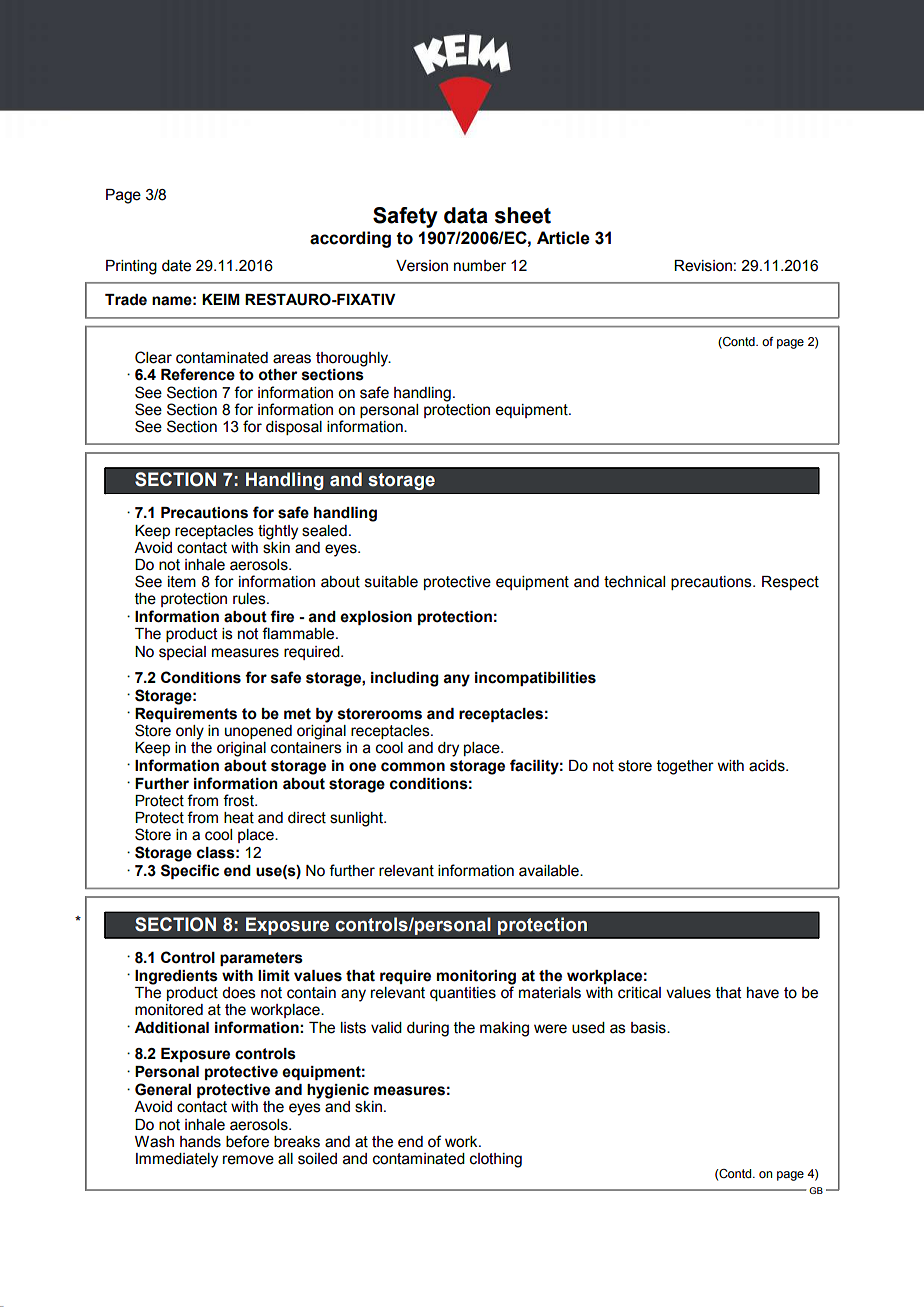 The image size is (924, 1308). Describe the element at coordinates (634, 582) in the page. I see `technical` at that location.
